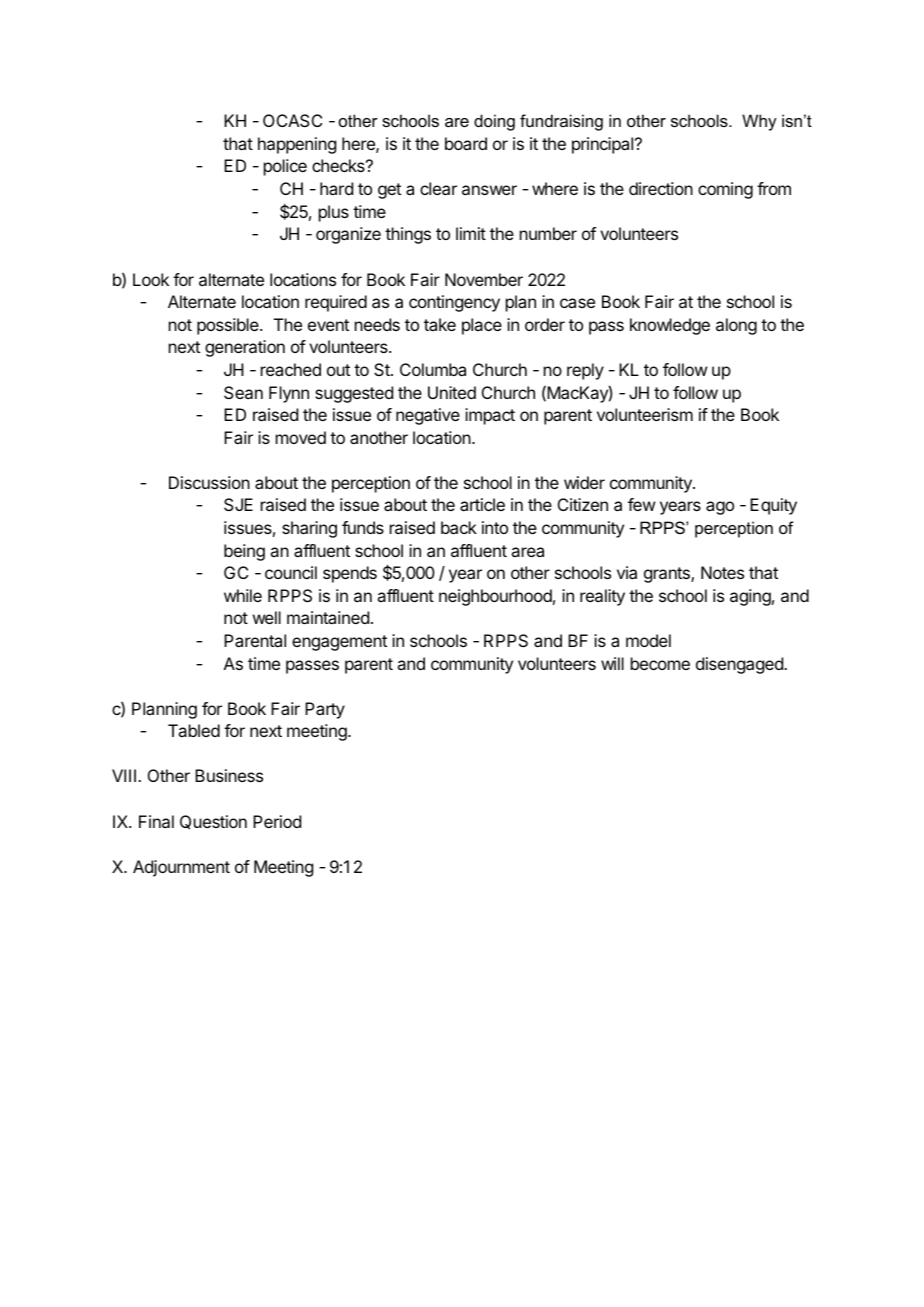  Describe the element at coordinates (670, 326) in the screenshot. I see `knowledge` at that location.
